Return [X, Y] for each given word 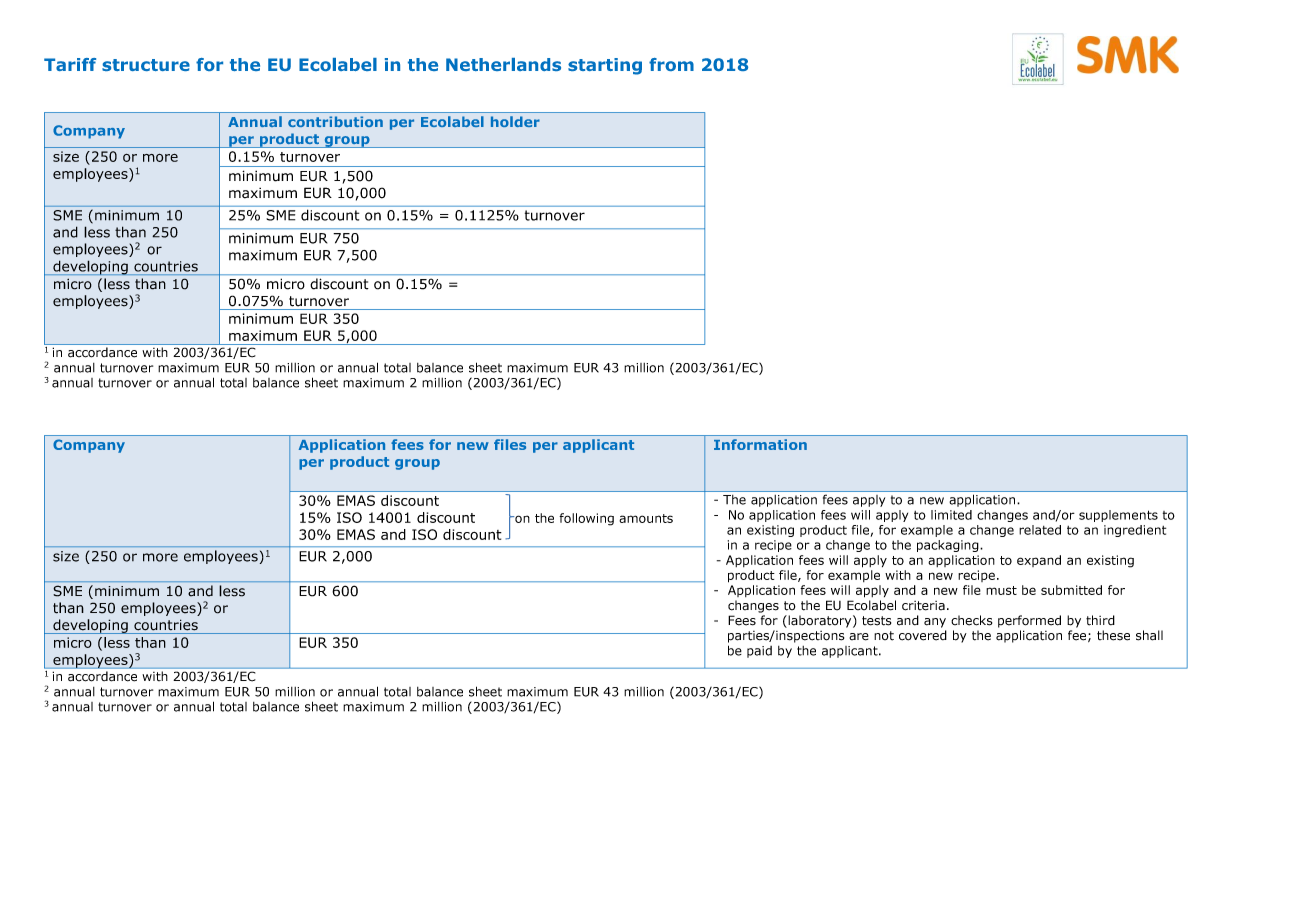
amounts [646, 518]
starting [605, 66]
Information [760, 444]
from [671, 64]
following [586, 519]
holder [515, 121]
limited [951, 515]
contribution [335, 121]
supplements [1118, 516]
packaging [949, 546]
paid [759, 652]
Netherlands [503, 64]
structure [146, 65]
